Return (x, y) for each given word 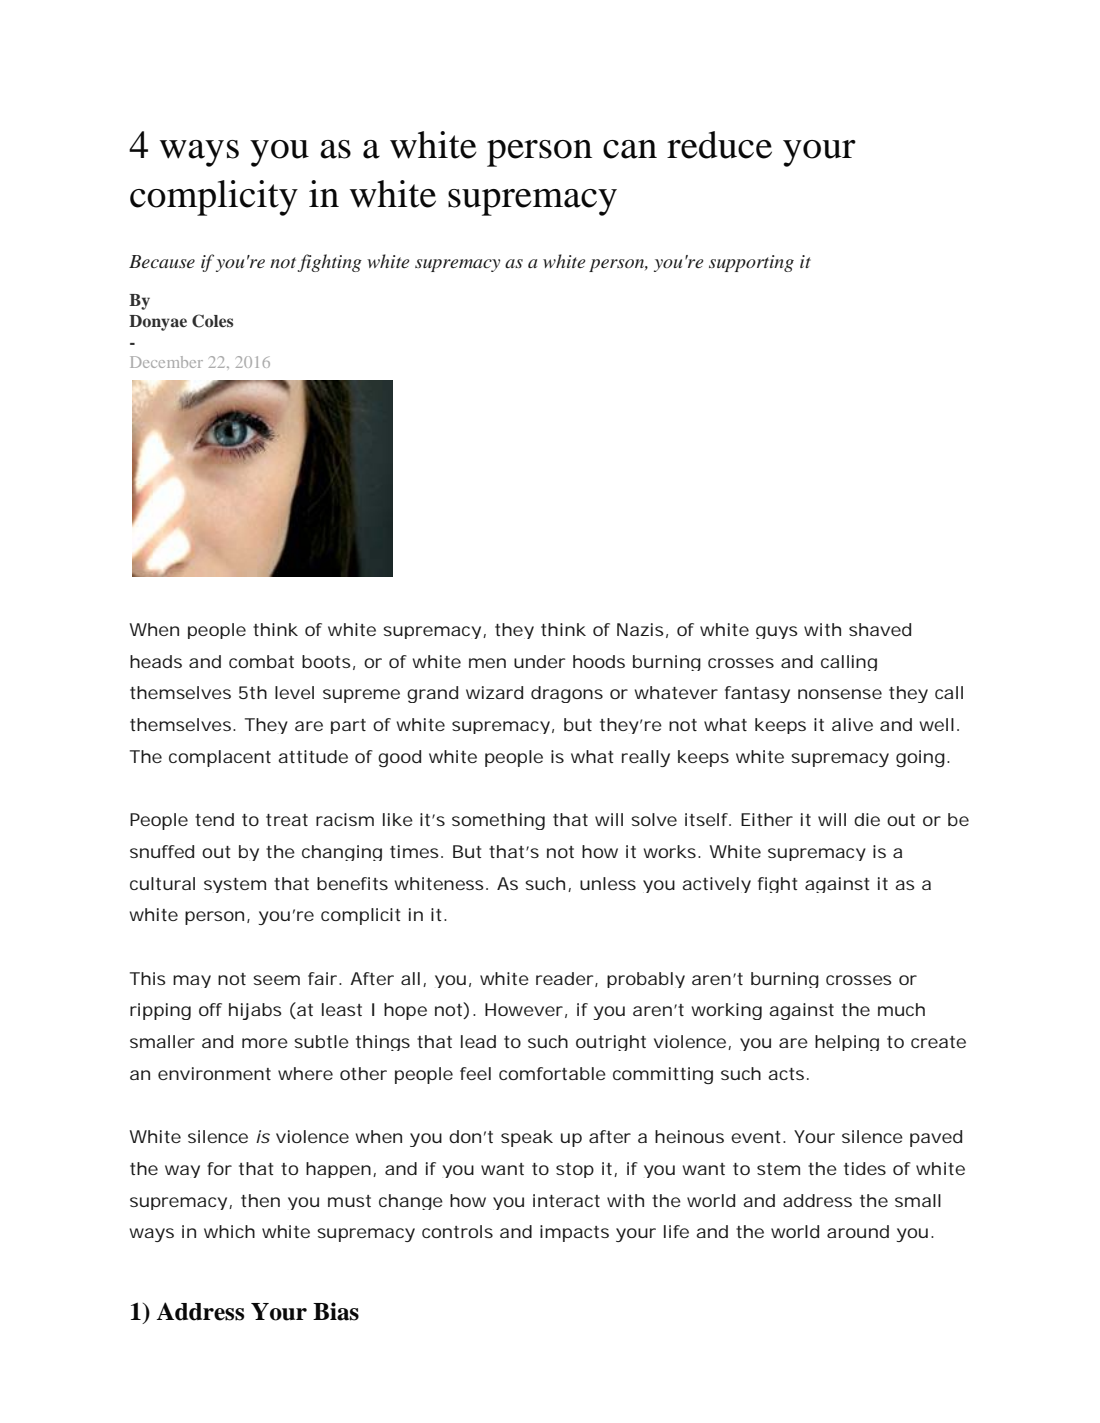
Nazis (640, 629)
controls (457, 1231)
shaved (880, 629)
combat (261, 661)
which (229, 1231)
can (630, 149)
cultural (162, 883)
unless (608, 883)
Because (162, 261)
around (858, 1231)
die (867, 819)
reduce (719, 145)
